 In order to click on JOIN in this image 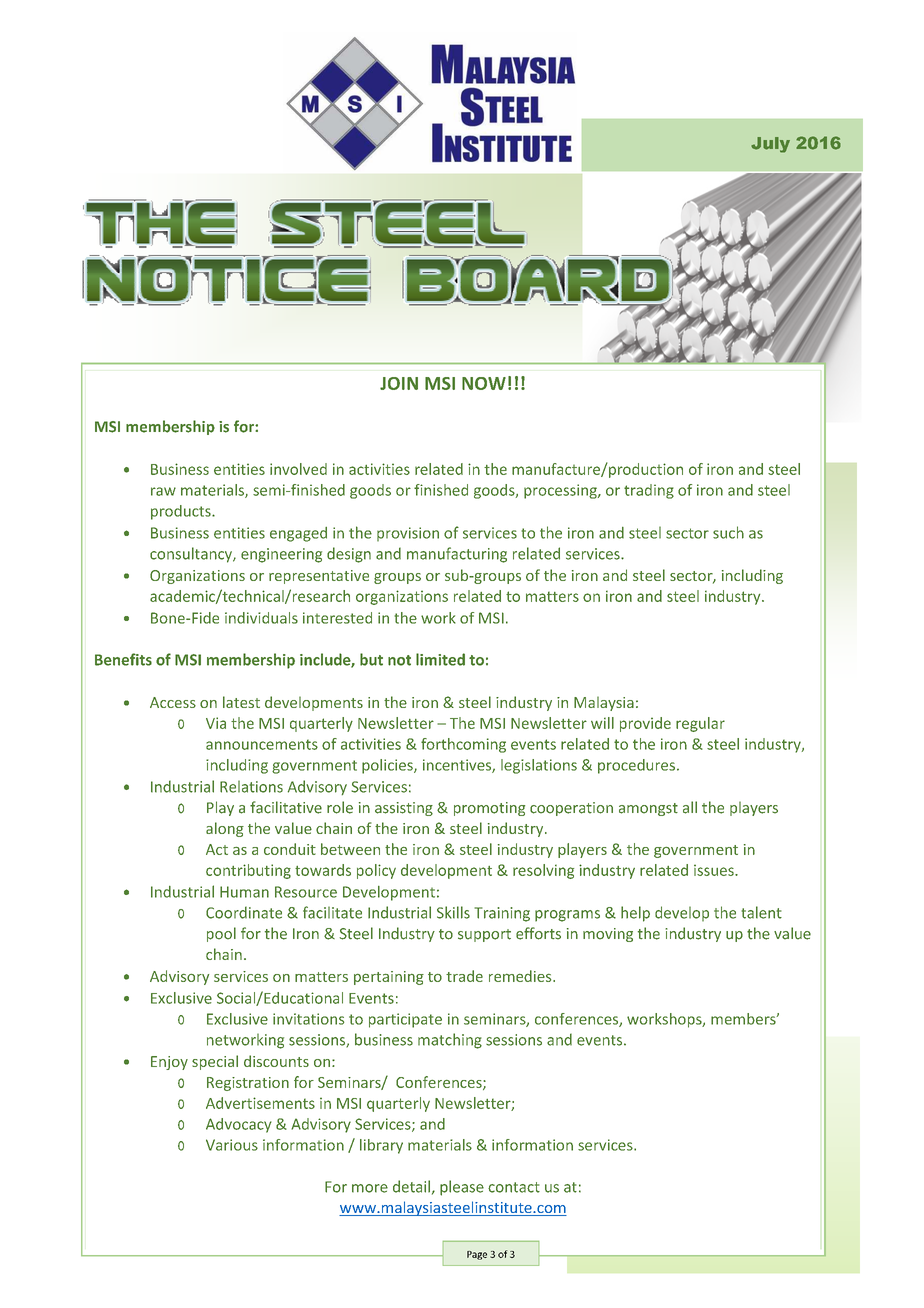, I will do `click(399, 383)`.
